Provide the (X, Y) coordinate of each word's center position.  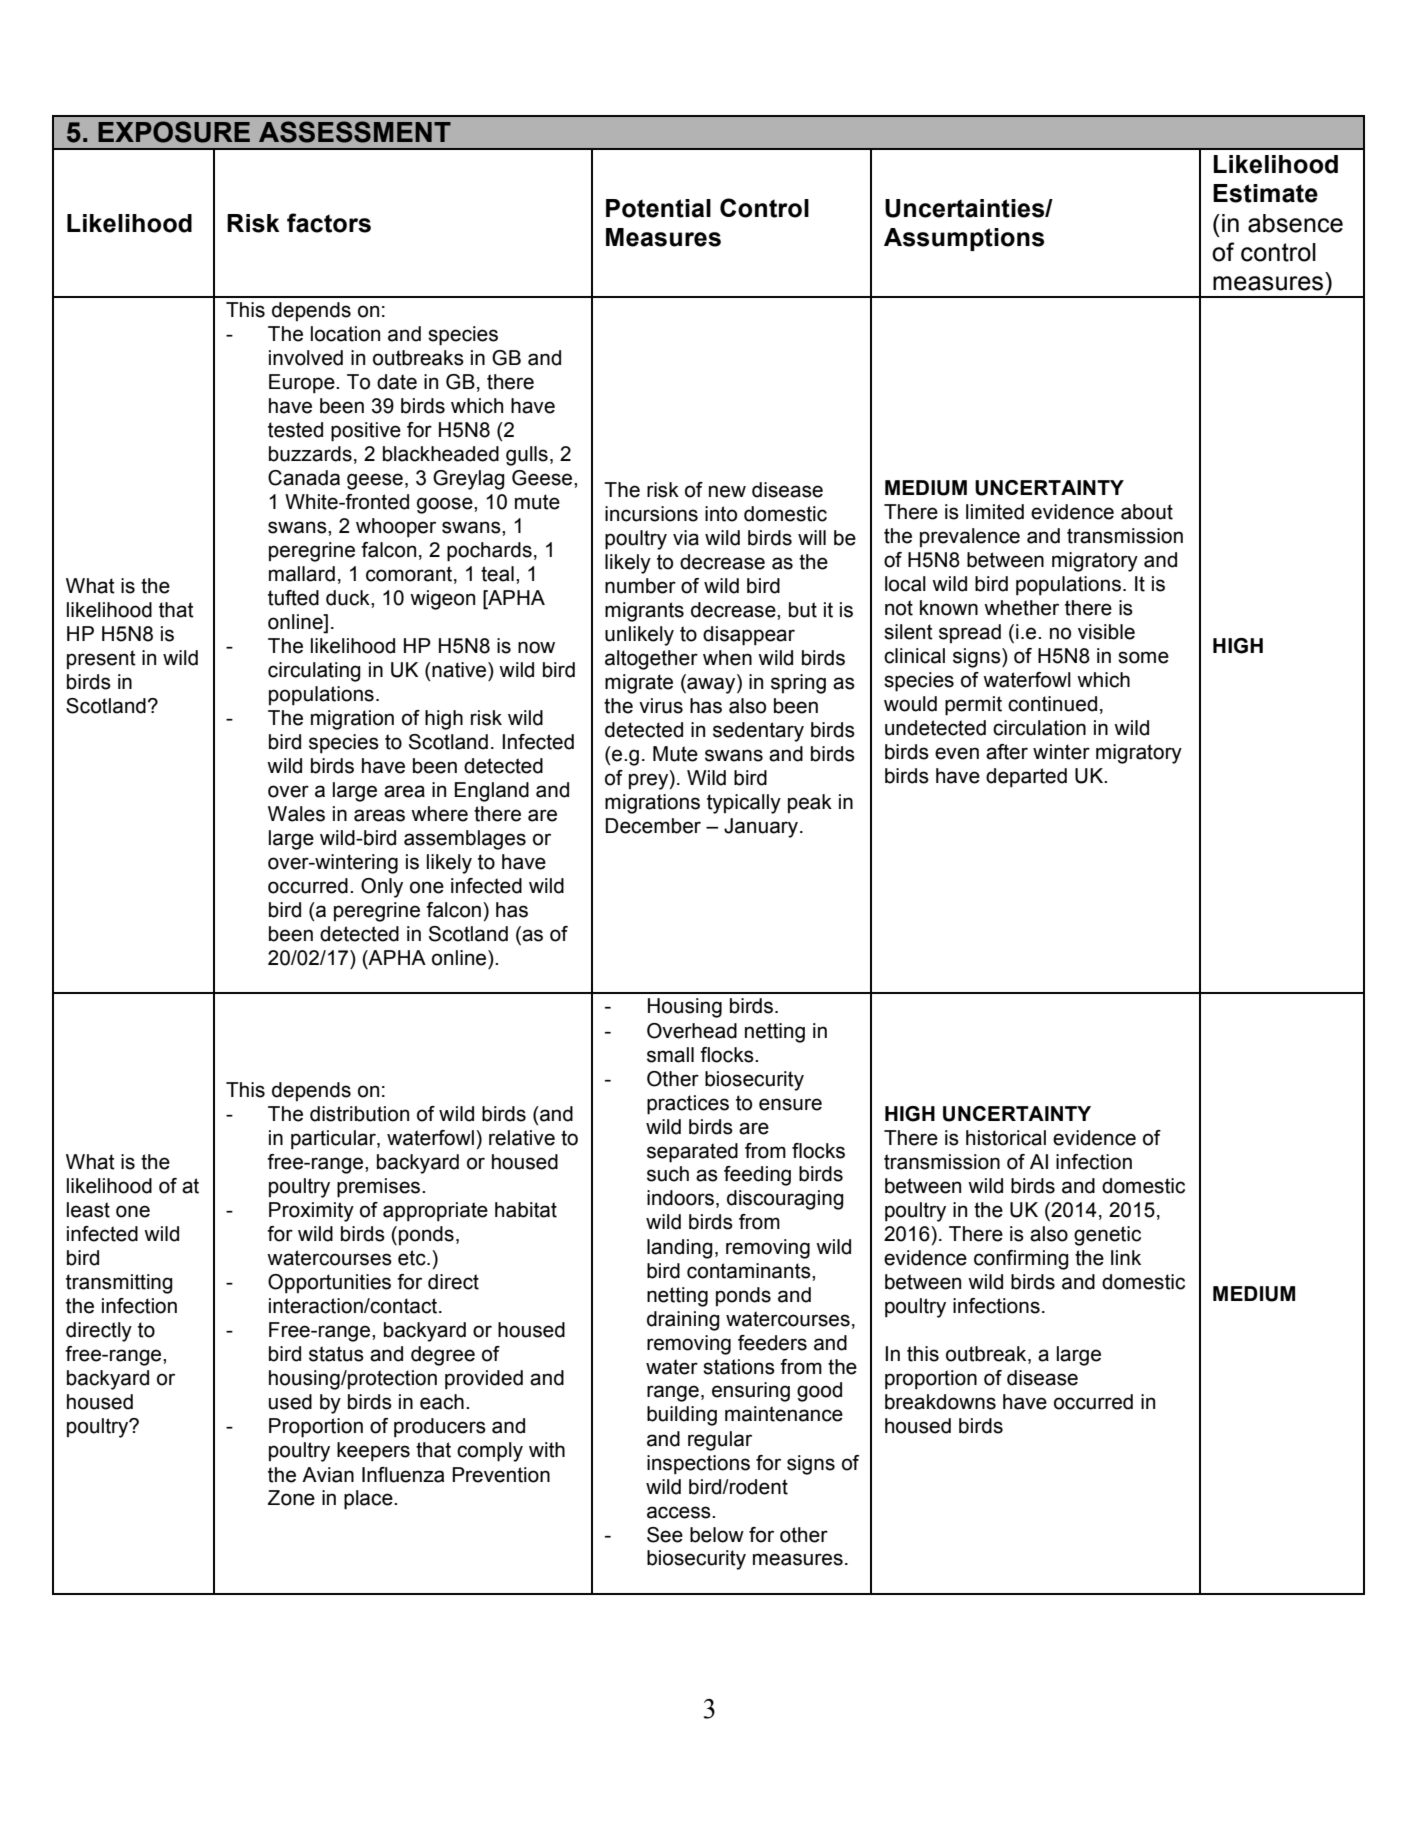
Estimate (1265, 193)
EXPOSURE (174, 132)
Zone (291, 1498)
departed (1026, 778)
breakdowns (940, 1402)
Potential (658, 208)
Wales (296, 814)
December (653, 826)
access (680, 1512)
